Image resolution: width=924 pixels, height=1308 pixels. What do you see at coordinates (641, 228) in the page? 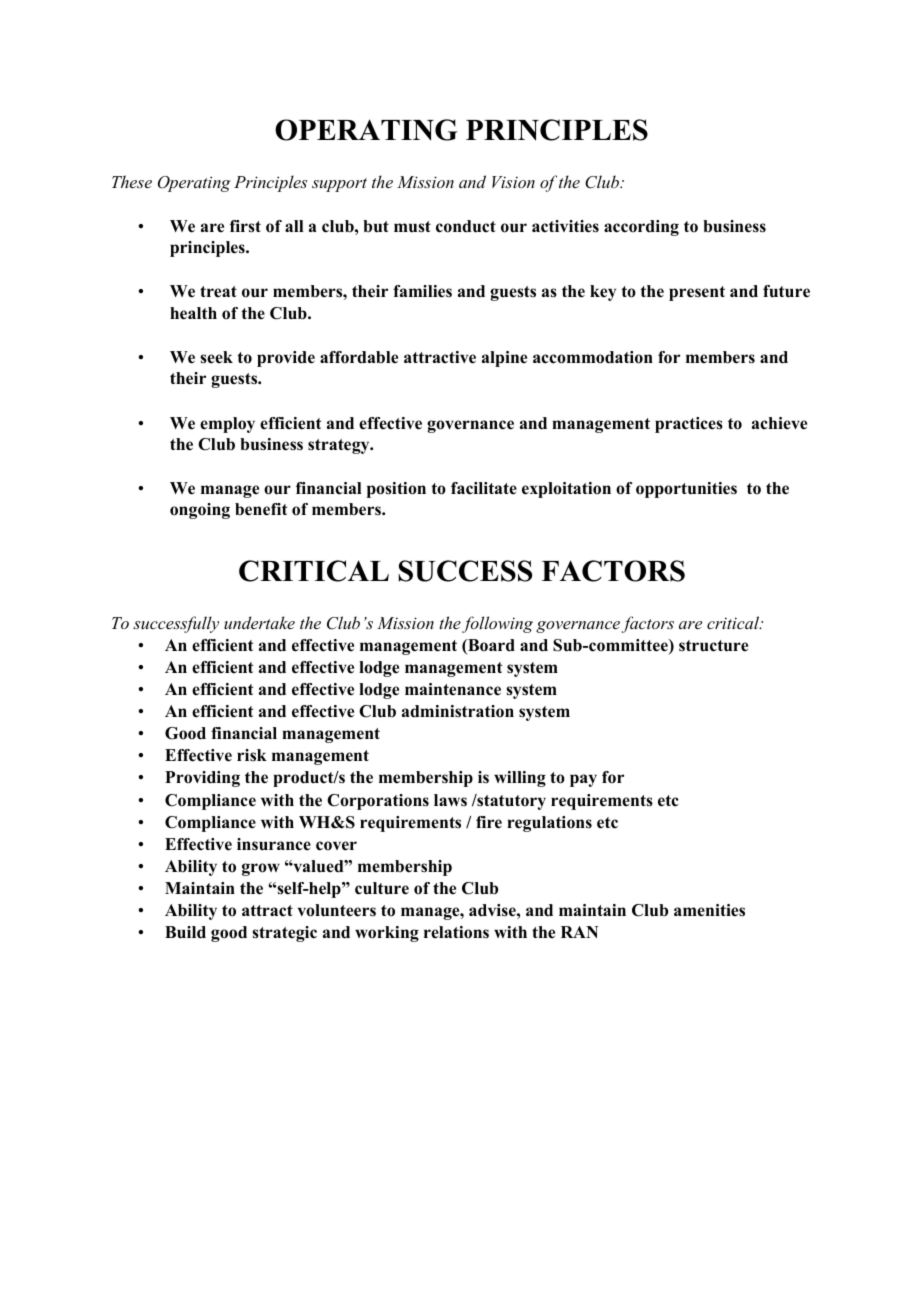
I see `according` at bounding box center [641, 228].
